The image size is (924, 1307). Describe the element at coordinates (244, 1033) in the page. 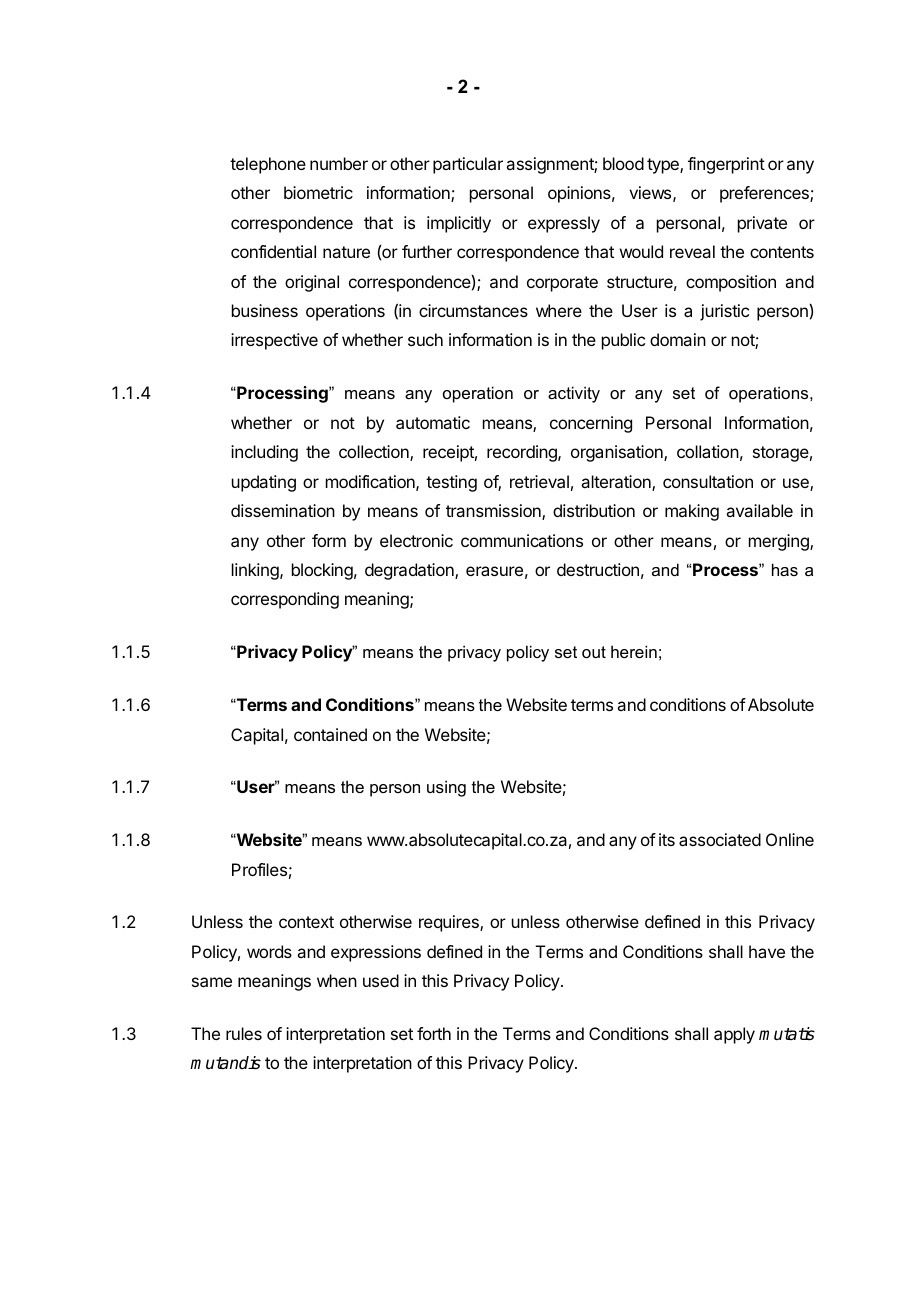

I see `rules` at that location.
